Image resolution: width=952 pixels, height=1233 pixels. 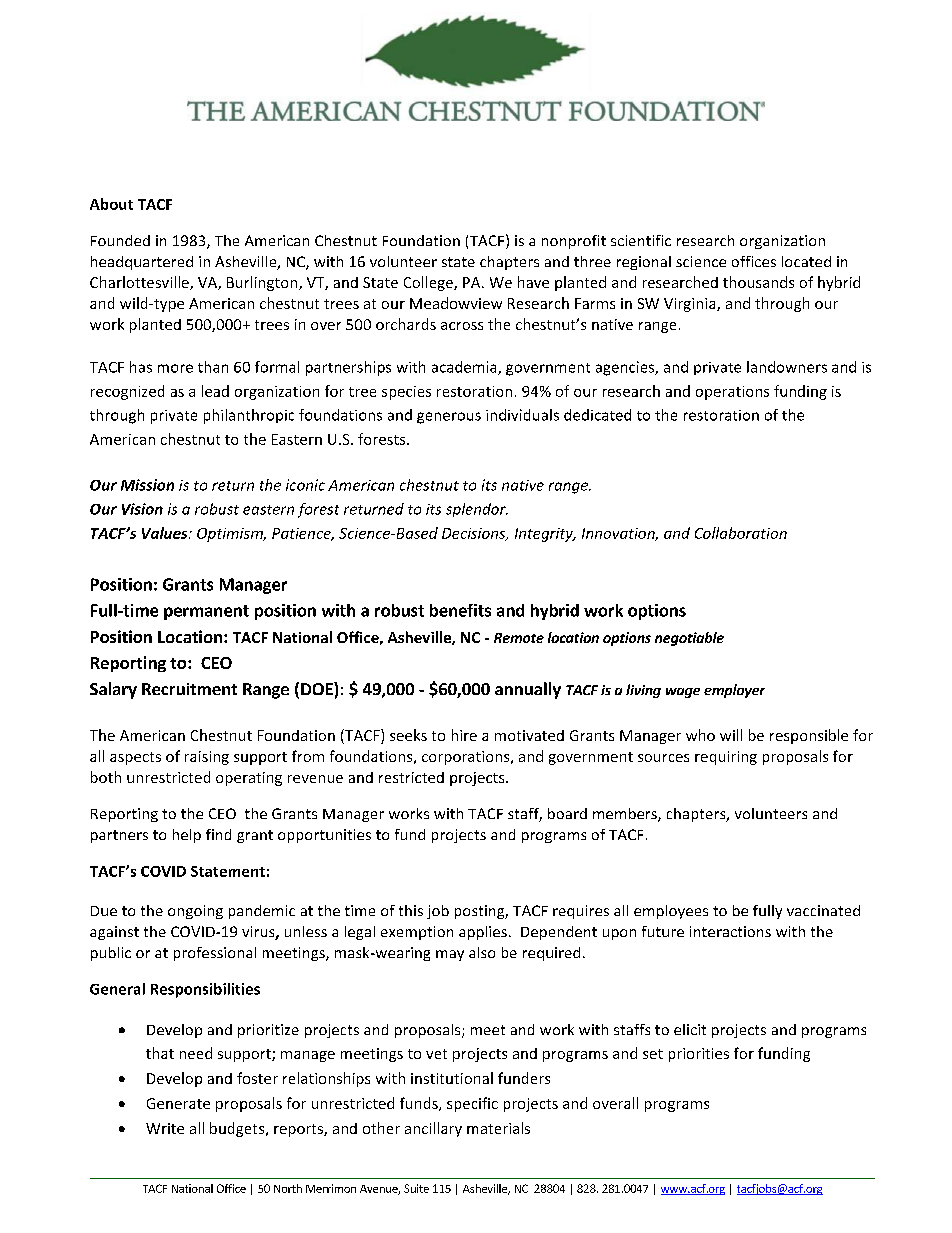 What do you see at coordinates (533, 282) in the image?
I see `have` at bounding box center [533, 282].
